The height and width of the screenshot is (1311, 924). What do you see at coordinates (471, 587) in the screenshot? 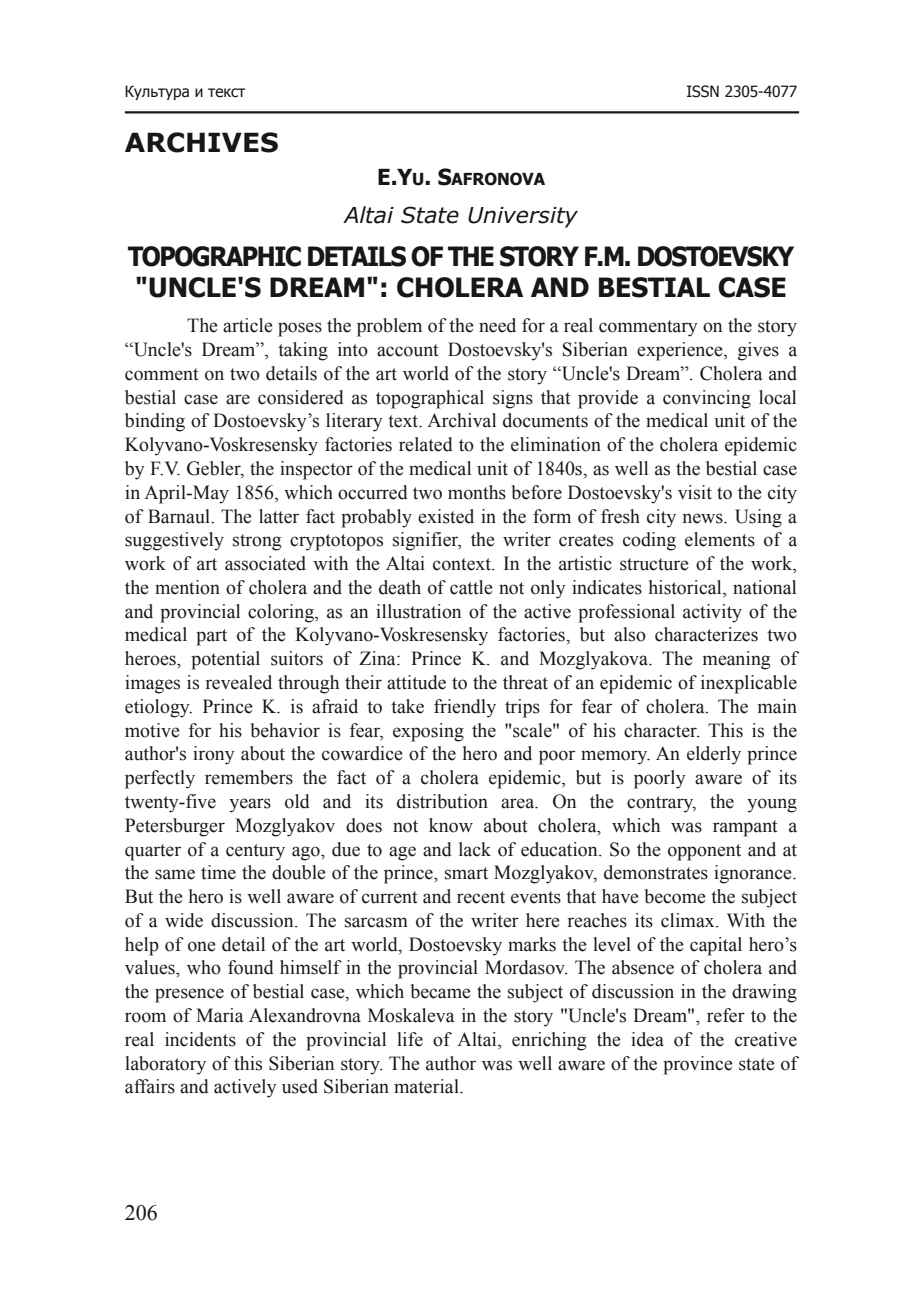
I see `cattle` at bounding box center [471, 587].
